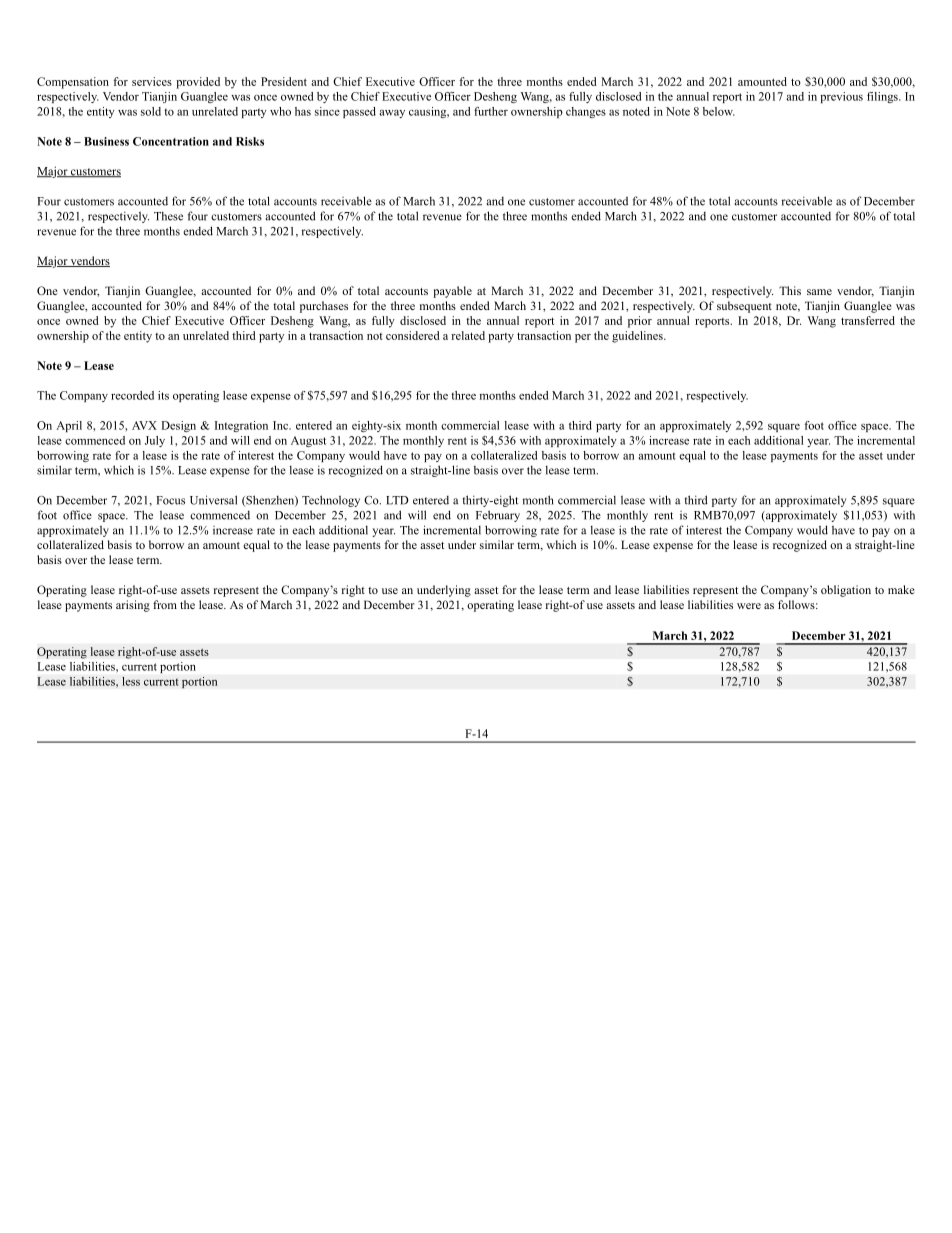 The image size is (952, 1233). I want to click on payable, so click(452, 292).
